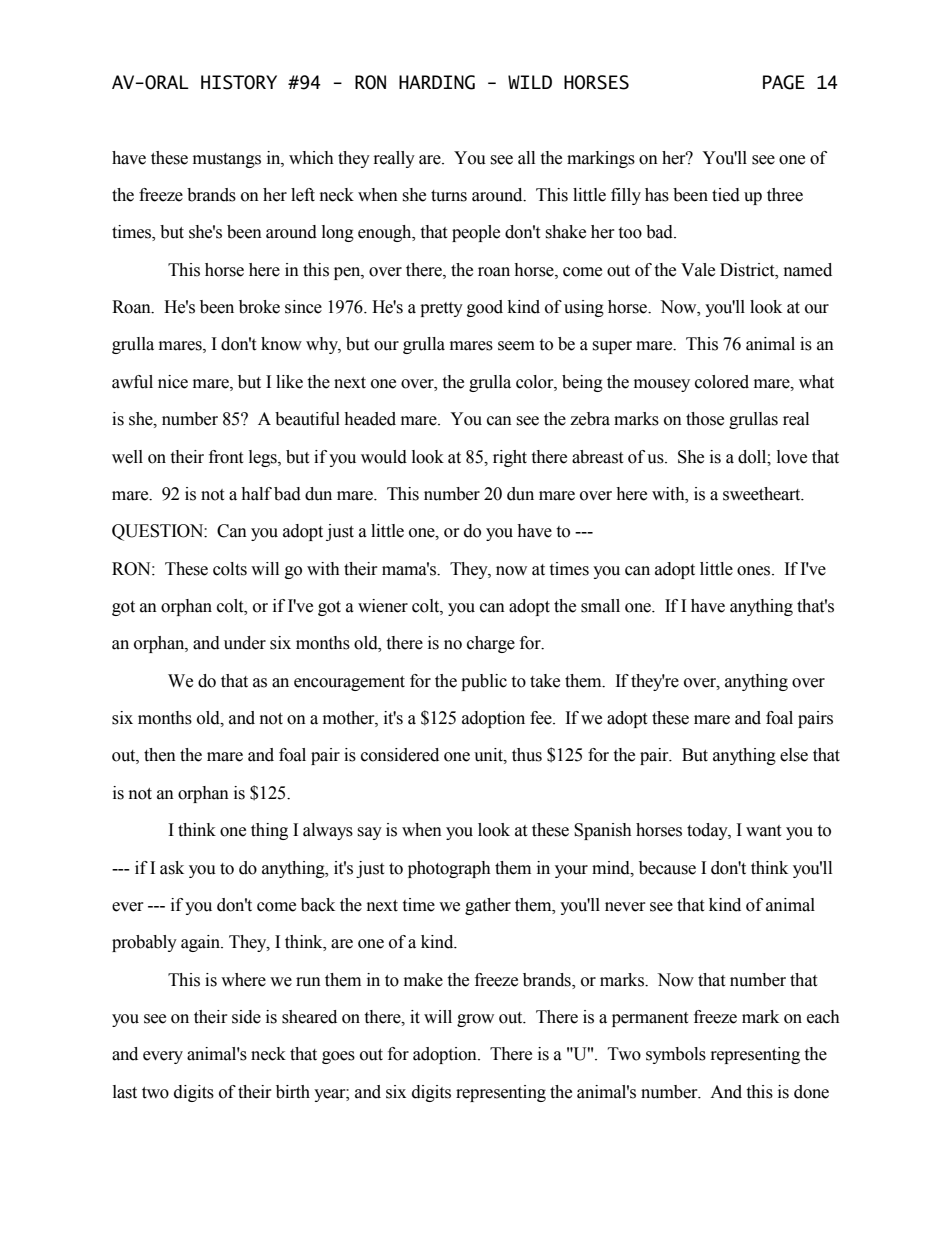 This image has width=952, height=1233. I want to click on sweetheart, so click(763, 494).
